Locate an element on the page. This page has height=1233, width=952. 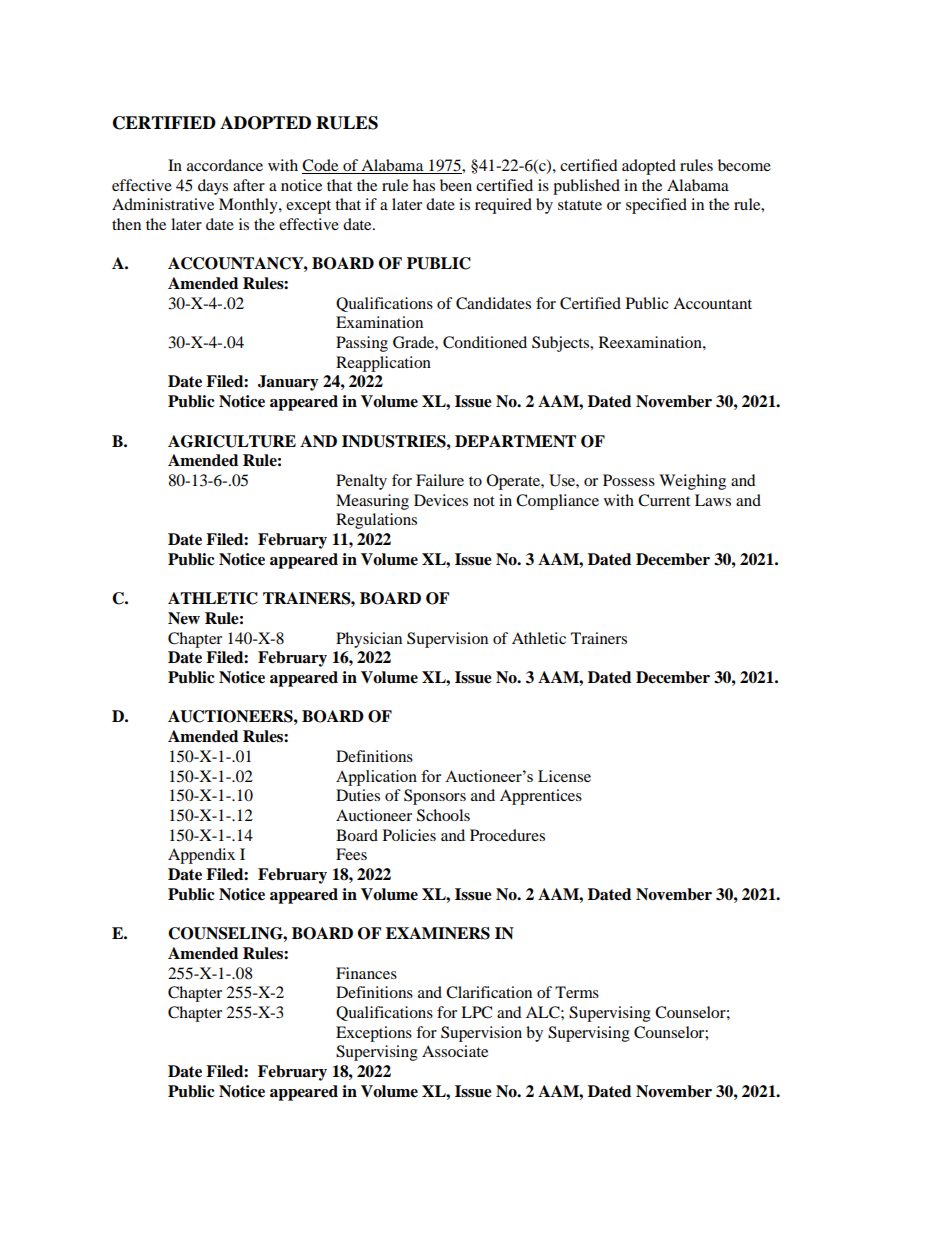
Terms is located at coordinates (577, 992).
